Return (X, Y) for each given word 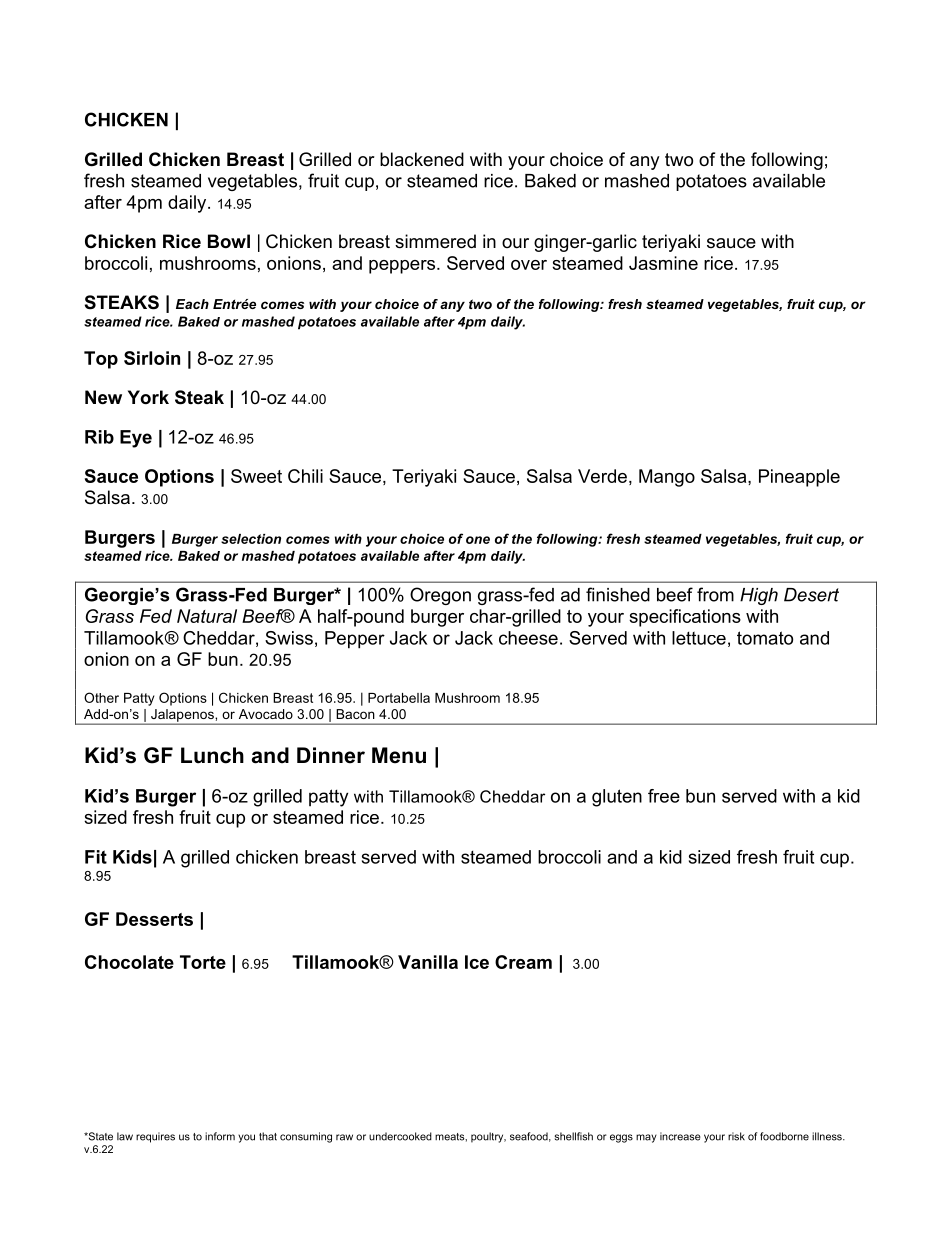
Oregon (440, 596)
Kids (132, 857)
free (664, 796)
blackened (422, 159)
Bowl (229, 241)
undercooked (400, 1136)
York (148, 397)
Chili (305, 476)
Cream (523, 962)
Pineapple (799, 478)
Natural (207, 616)
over (529, 265)
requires (155, 1137)
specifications (685, 618)
